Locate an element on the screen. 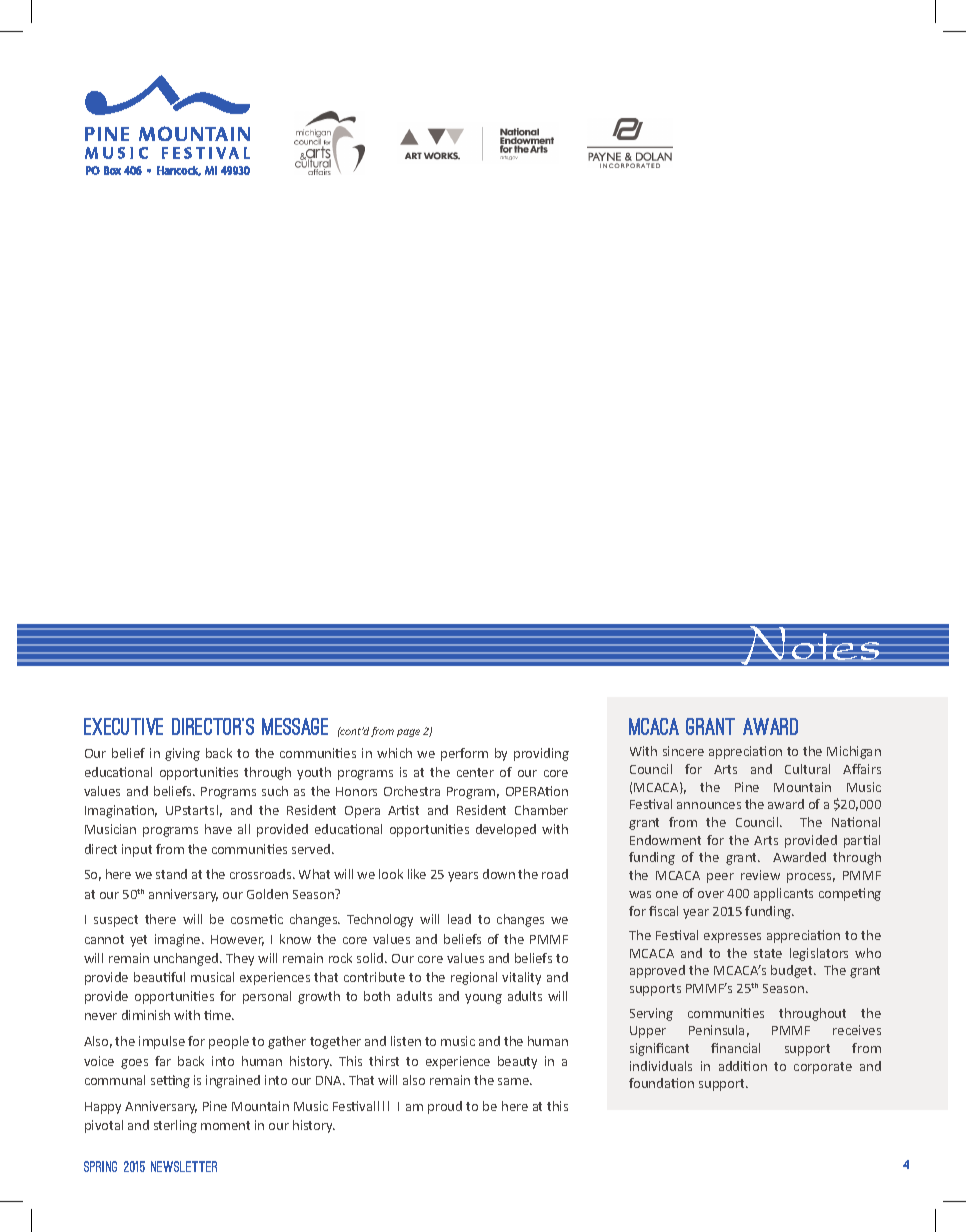 The image size is (966, 1232). young is located at coordinates (483, 999).
